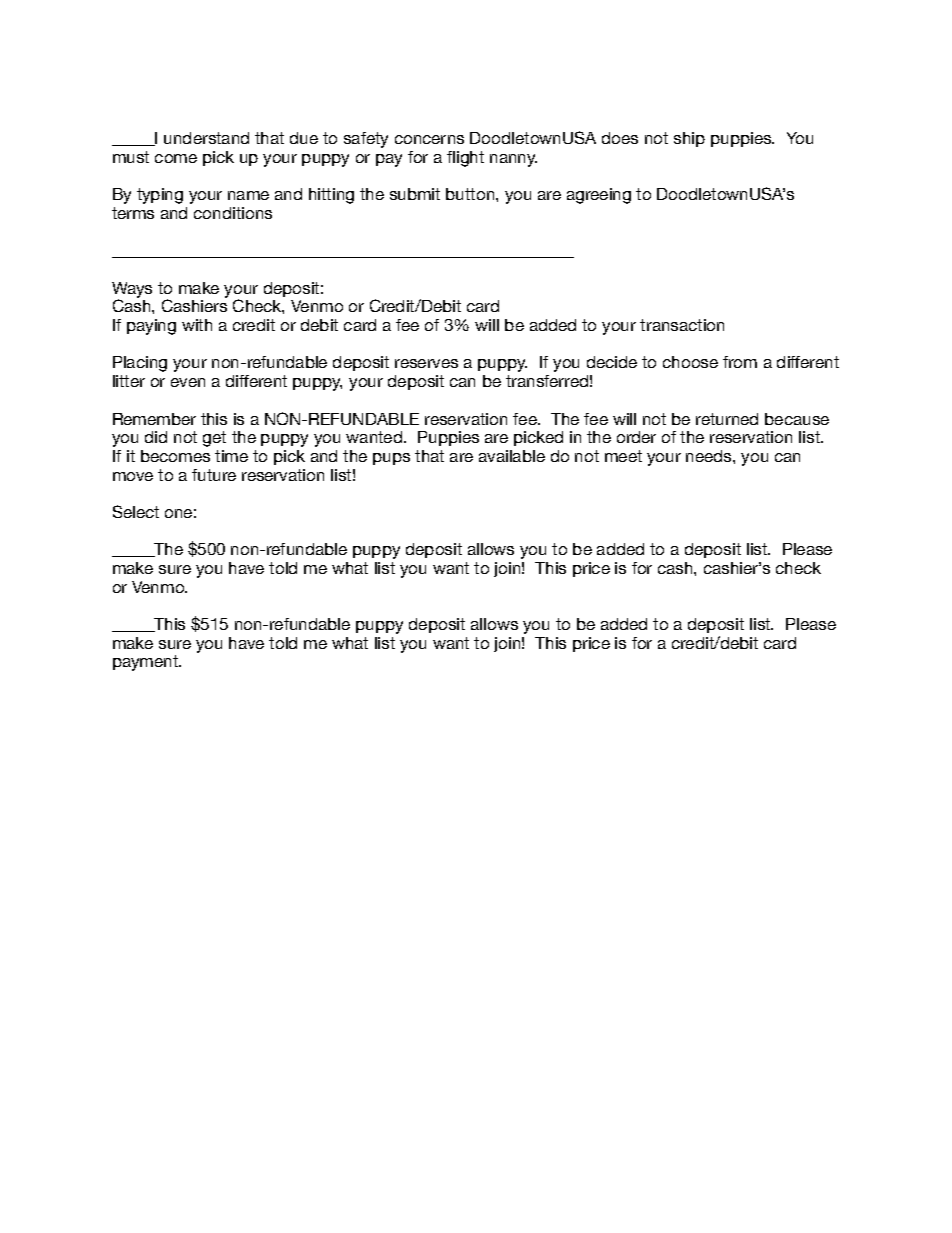  What do you see at coordinates (465, 159) in the document?
I see `flight` at bounding box center [465, 159].
